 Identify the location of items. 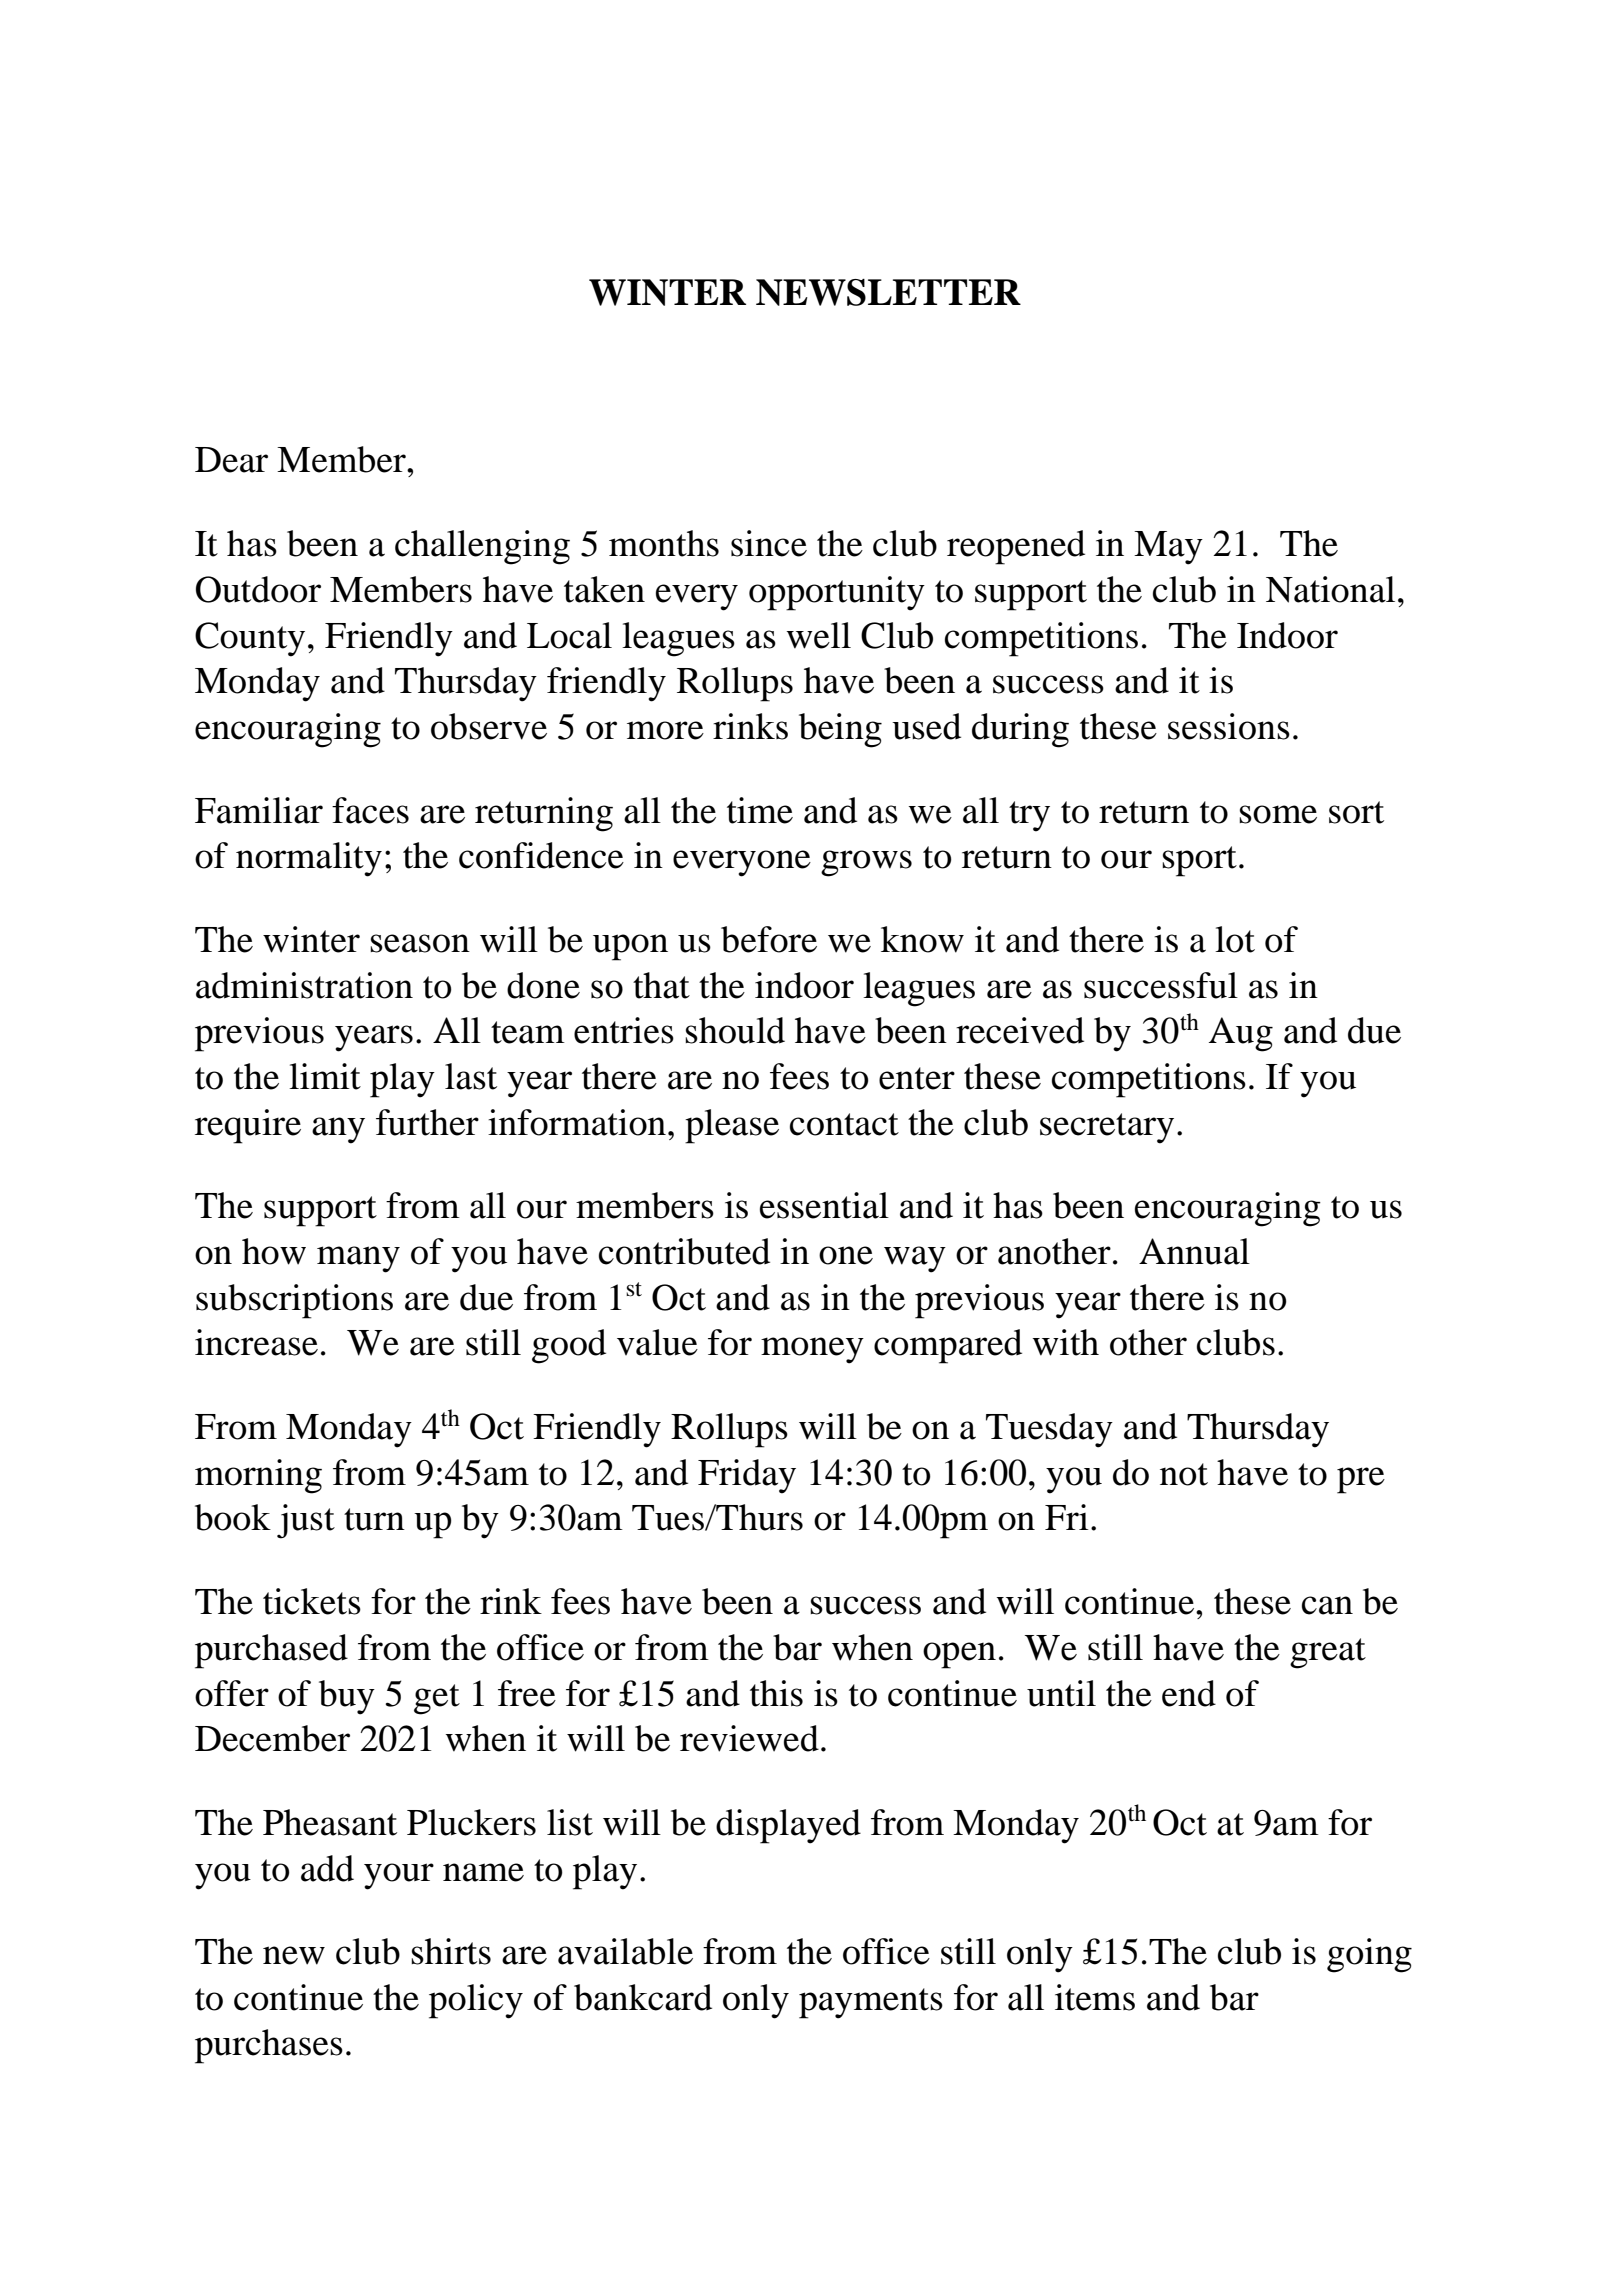
(1095, 1997).
